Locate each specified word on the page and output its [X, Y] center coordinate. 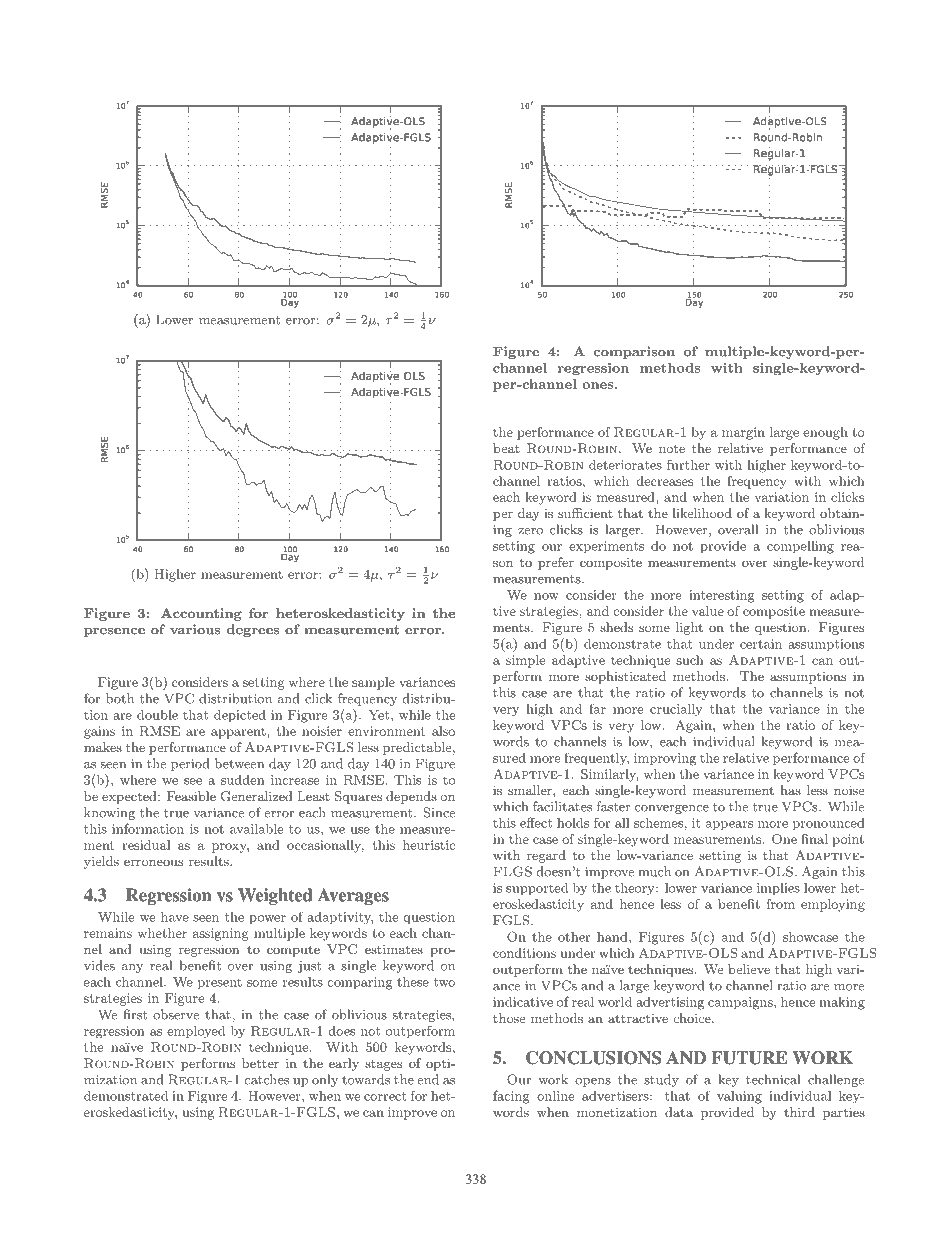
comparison [634, 352]
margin [743, 433]
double [157, 715]
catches [266, 1079]
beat [506, 448]
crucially [676, 710]
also [443, 731]
